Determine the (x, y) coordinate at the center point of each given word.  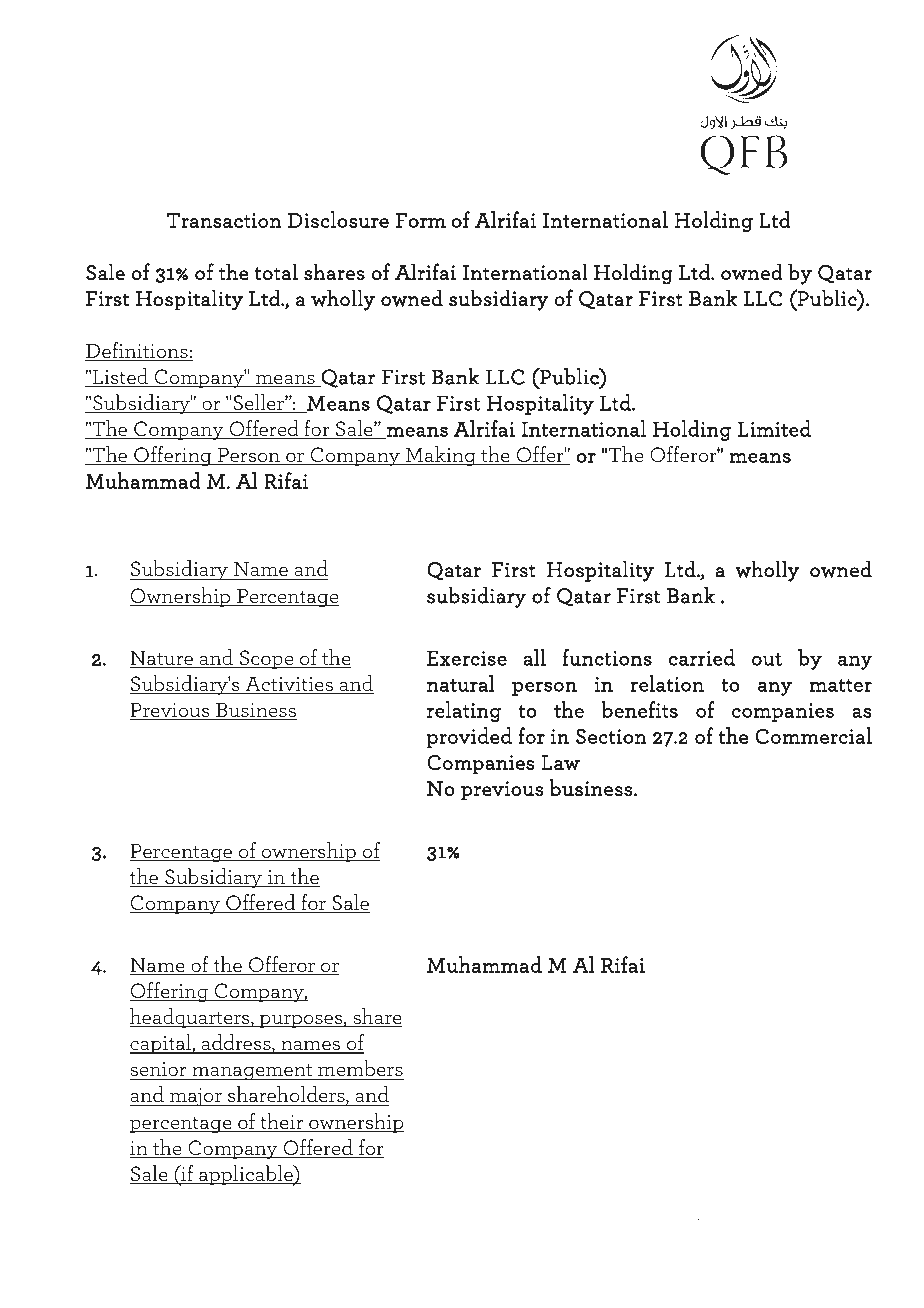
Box (340, 1216)
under (534, 1229)
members (360, 1068)
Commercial (813, 735)
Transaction (224, 220)
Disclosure (338, 219)
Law (560, 763)
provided (469, 737)
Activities (289, 685)
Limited (774, 428)
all (534, 657)
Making (441, 456)
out (767, 659)
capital (161, 1044)
